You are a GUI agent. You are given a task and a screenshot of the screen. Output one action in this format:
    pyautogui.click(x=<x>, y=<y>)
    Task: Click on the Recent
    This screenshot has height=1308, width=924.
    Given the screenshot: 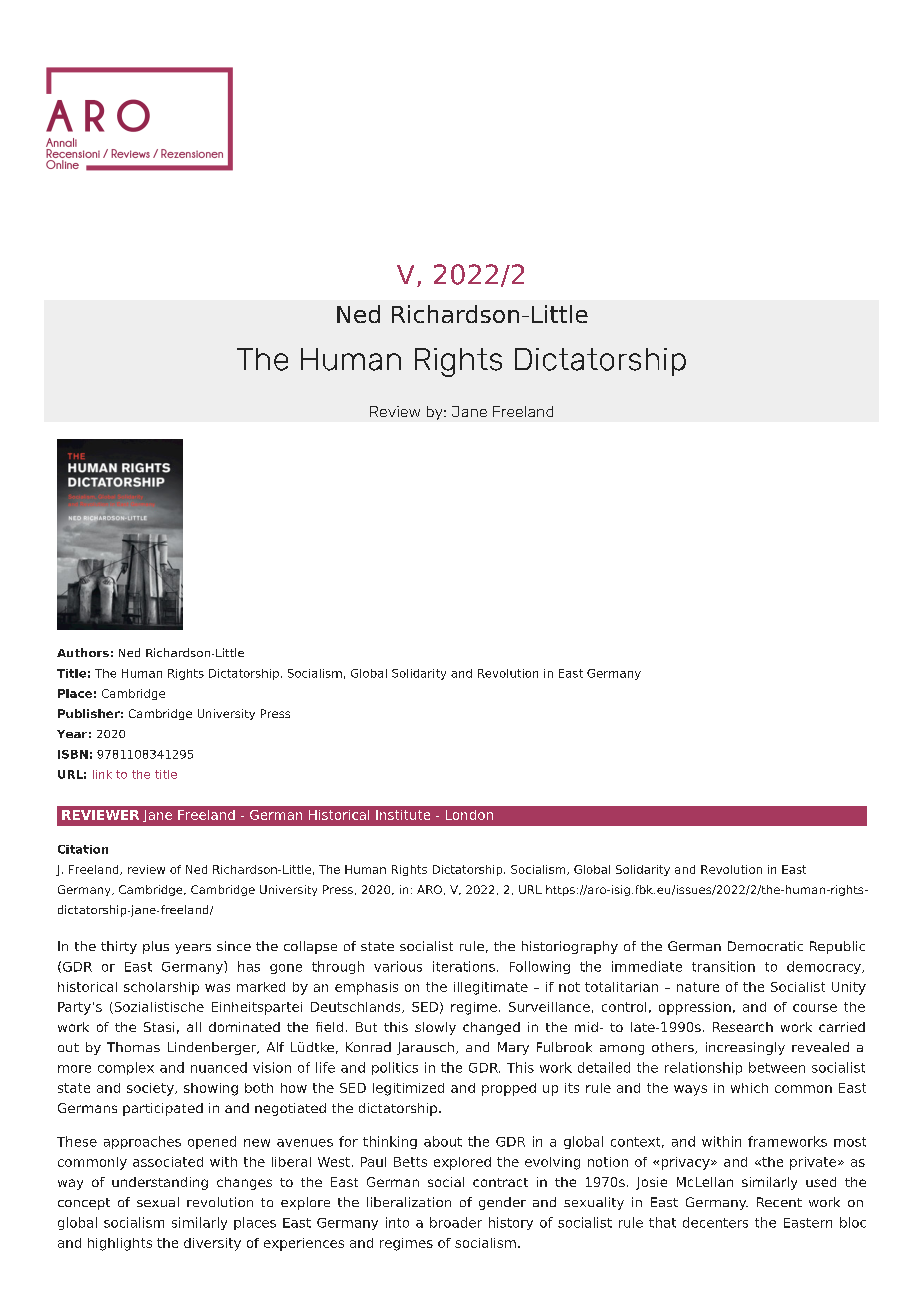 What is the action you would take?
    pyautogui.click(x=779, y=1202)
